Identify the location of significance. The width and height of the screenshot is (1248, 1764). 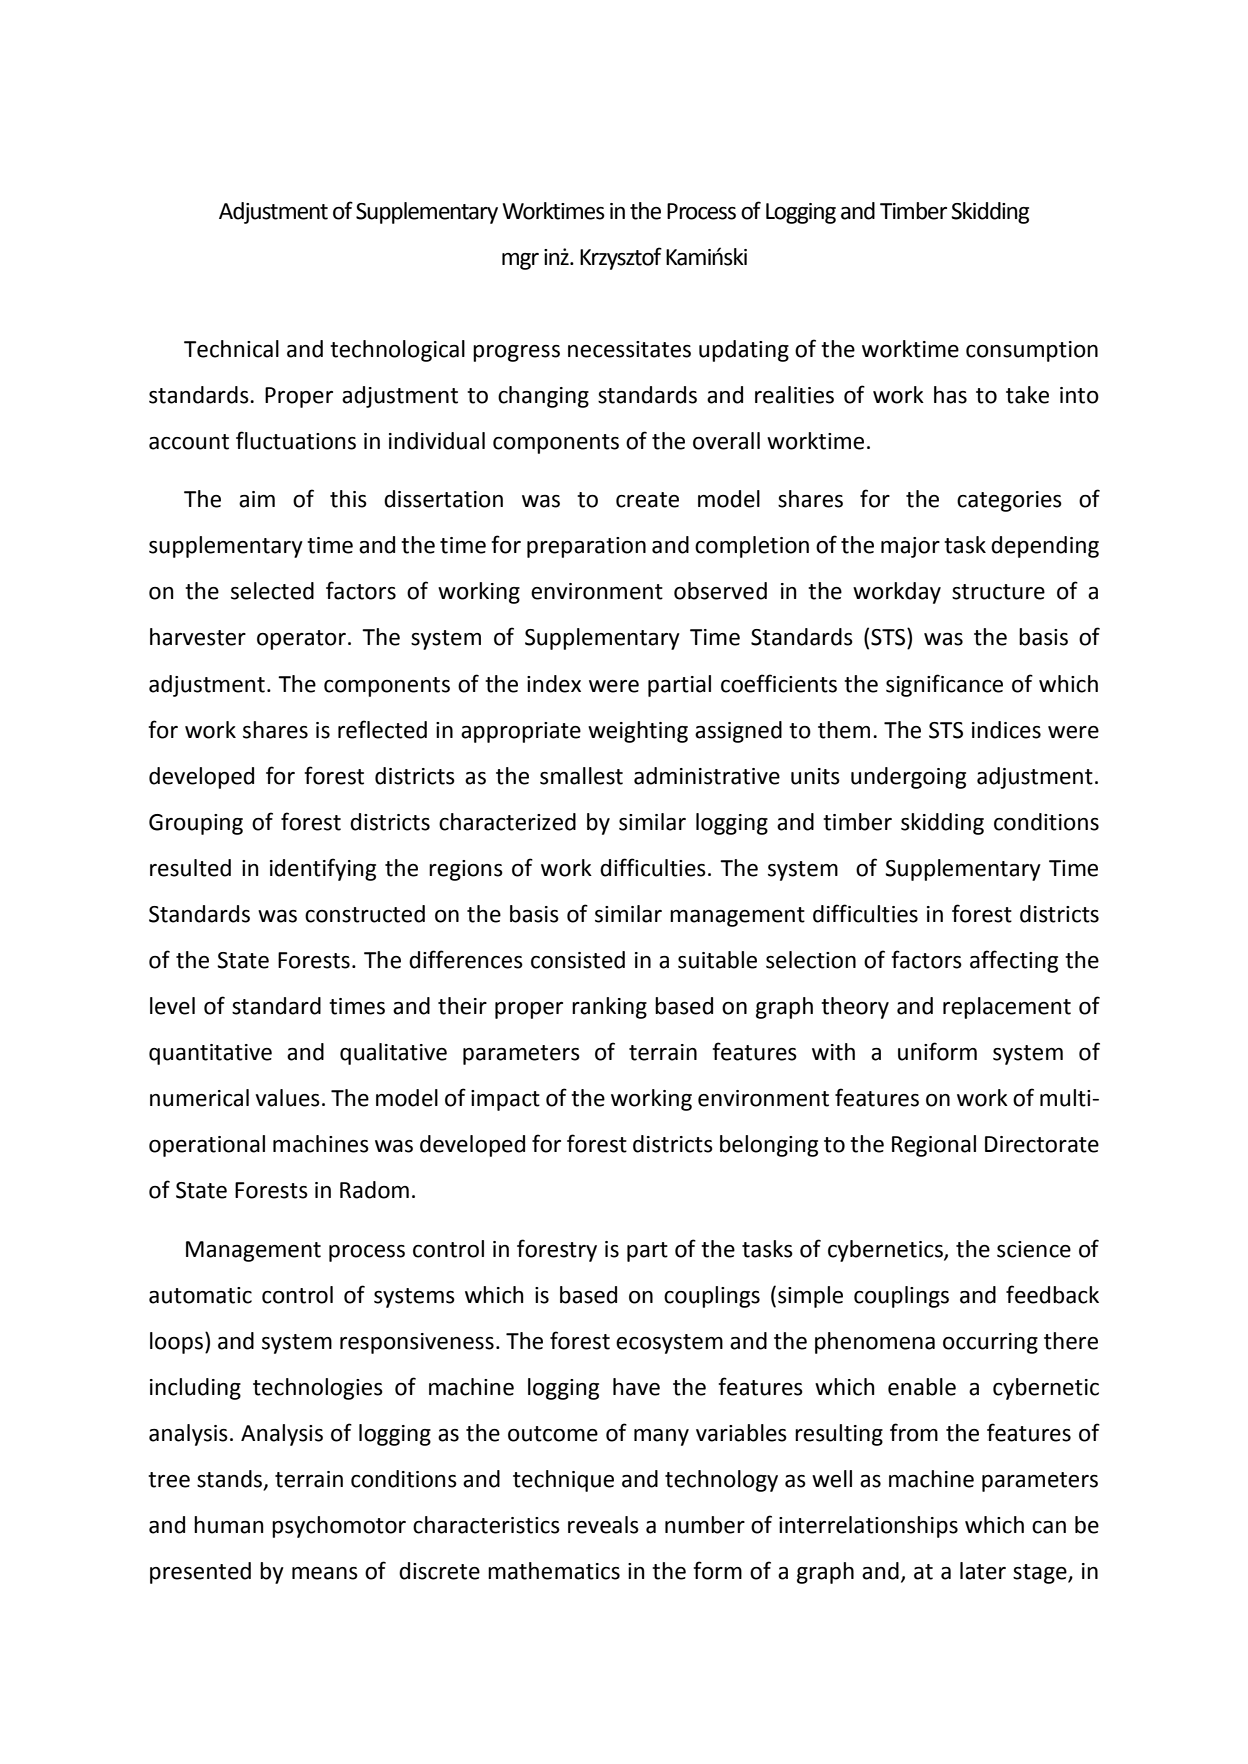
(944, 685).
